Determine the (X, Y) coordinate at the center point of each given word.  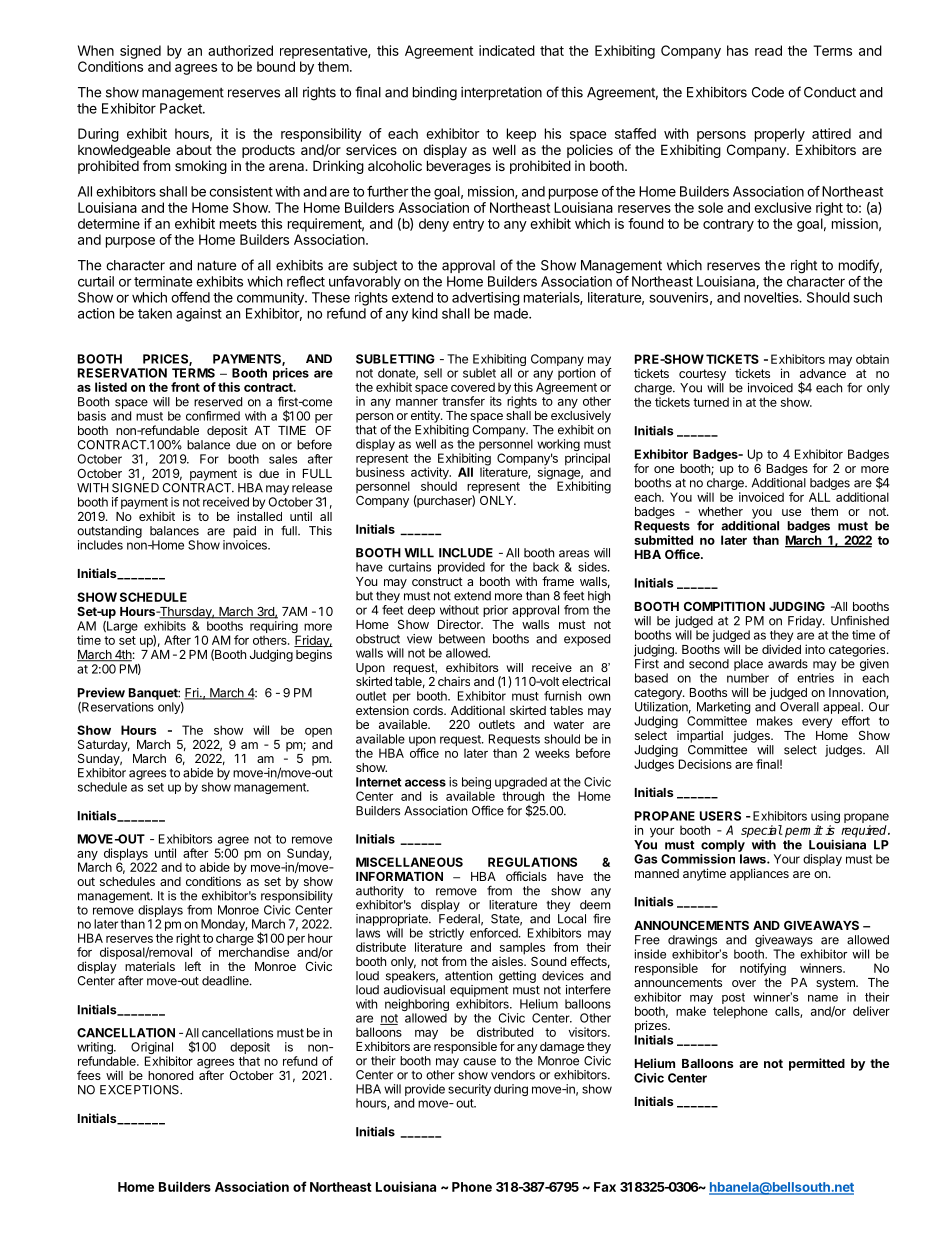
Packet (182, 108)
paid (244, 532)
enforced (495, 933)
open (318, 732)
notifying (763, 969)
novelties (772, 297)
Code (768, 92)
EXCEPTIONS (140, 1090)
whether (720, 511)
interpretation (501, 93)
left (193, 966)
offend (190, 297)
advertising (486, 299)
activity (429, 474)
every (817, 723)
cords (429, 710)
